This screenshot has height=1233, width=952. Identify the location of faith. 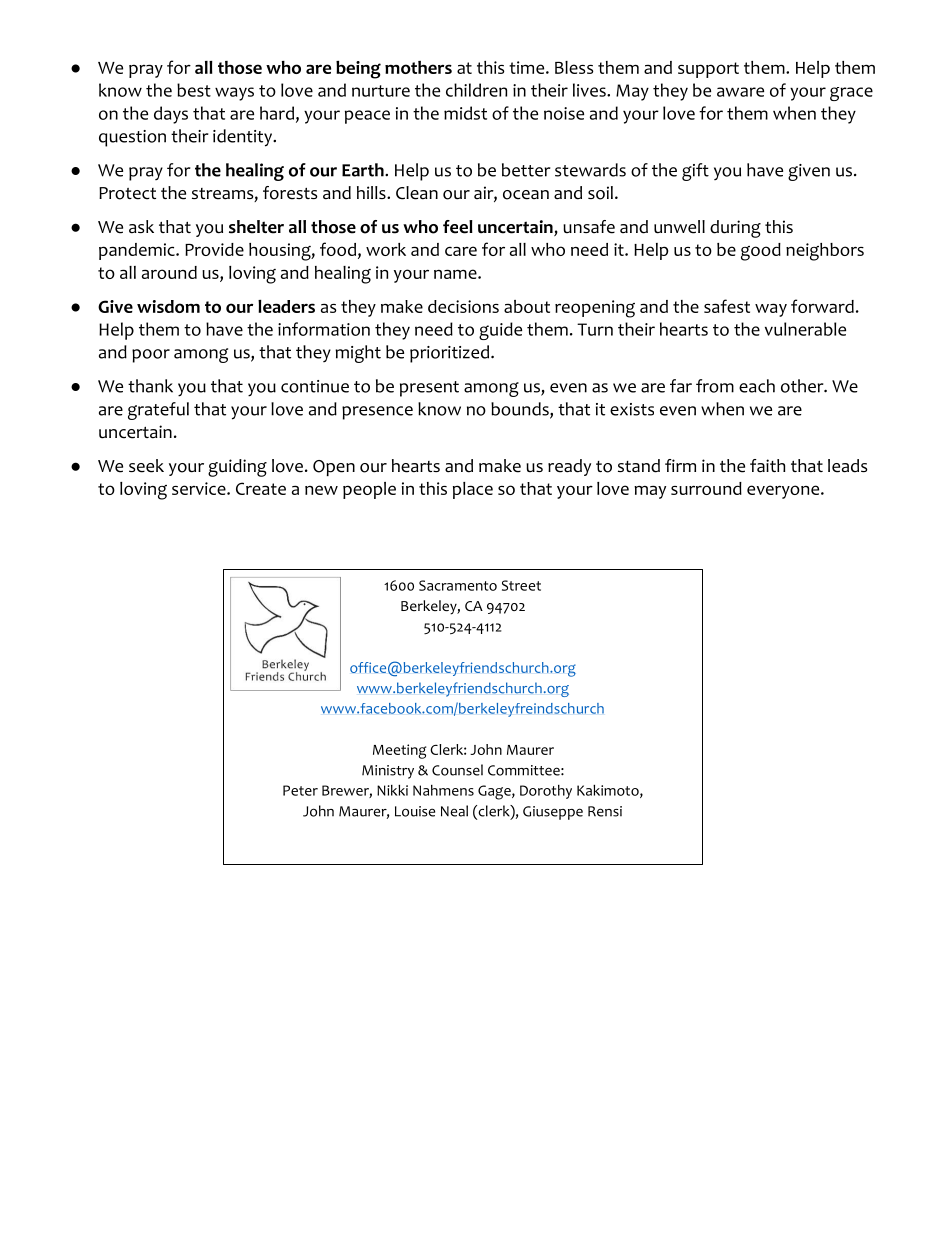
(767, 465).
